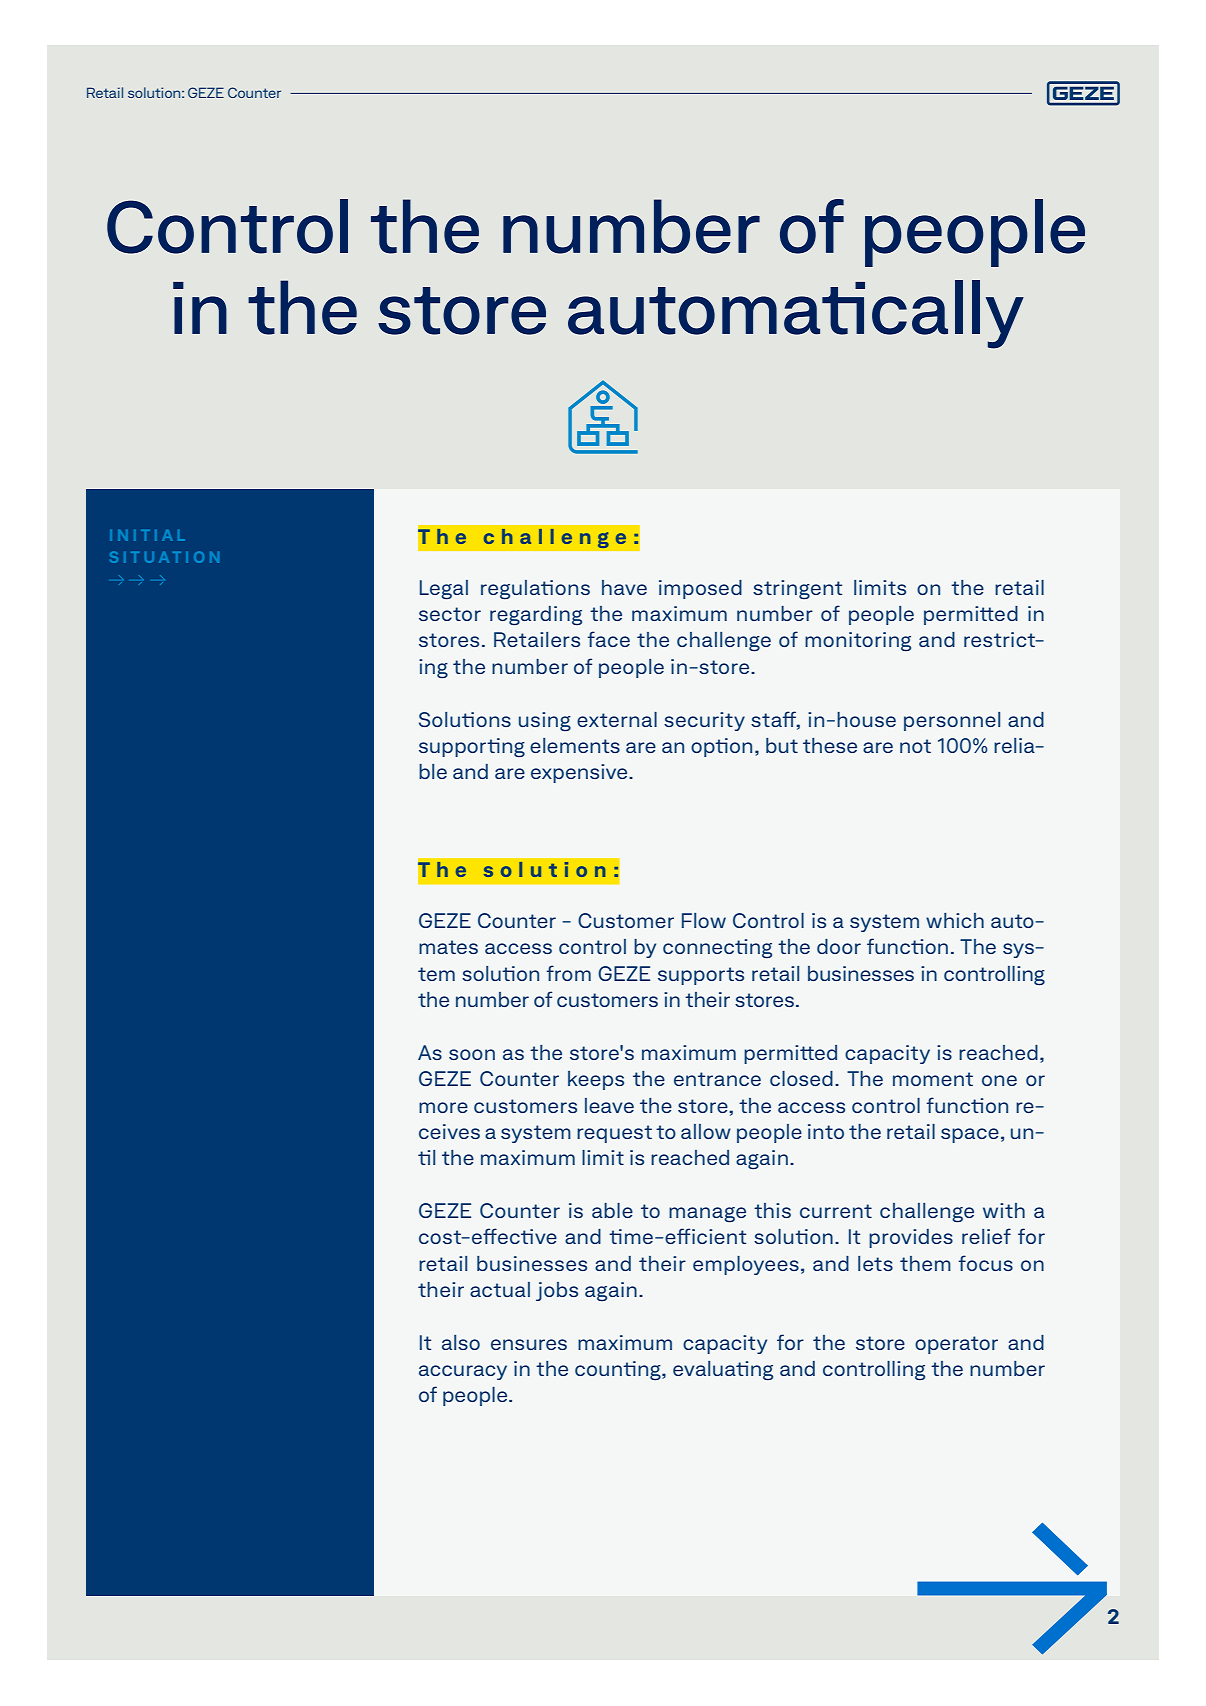 The image size is (1206, 1706). What do you see at coordinates (839, 946) in the document?
I see `door` at bounding box center [839, 946].
